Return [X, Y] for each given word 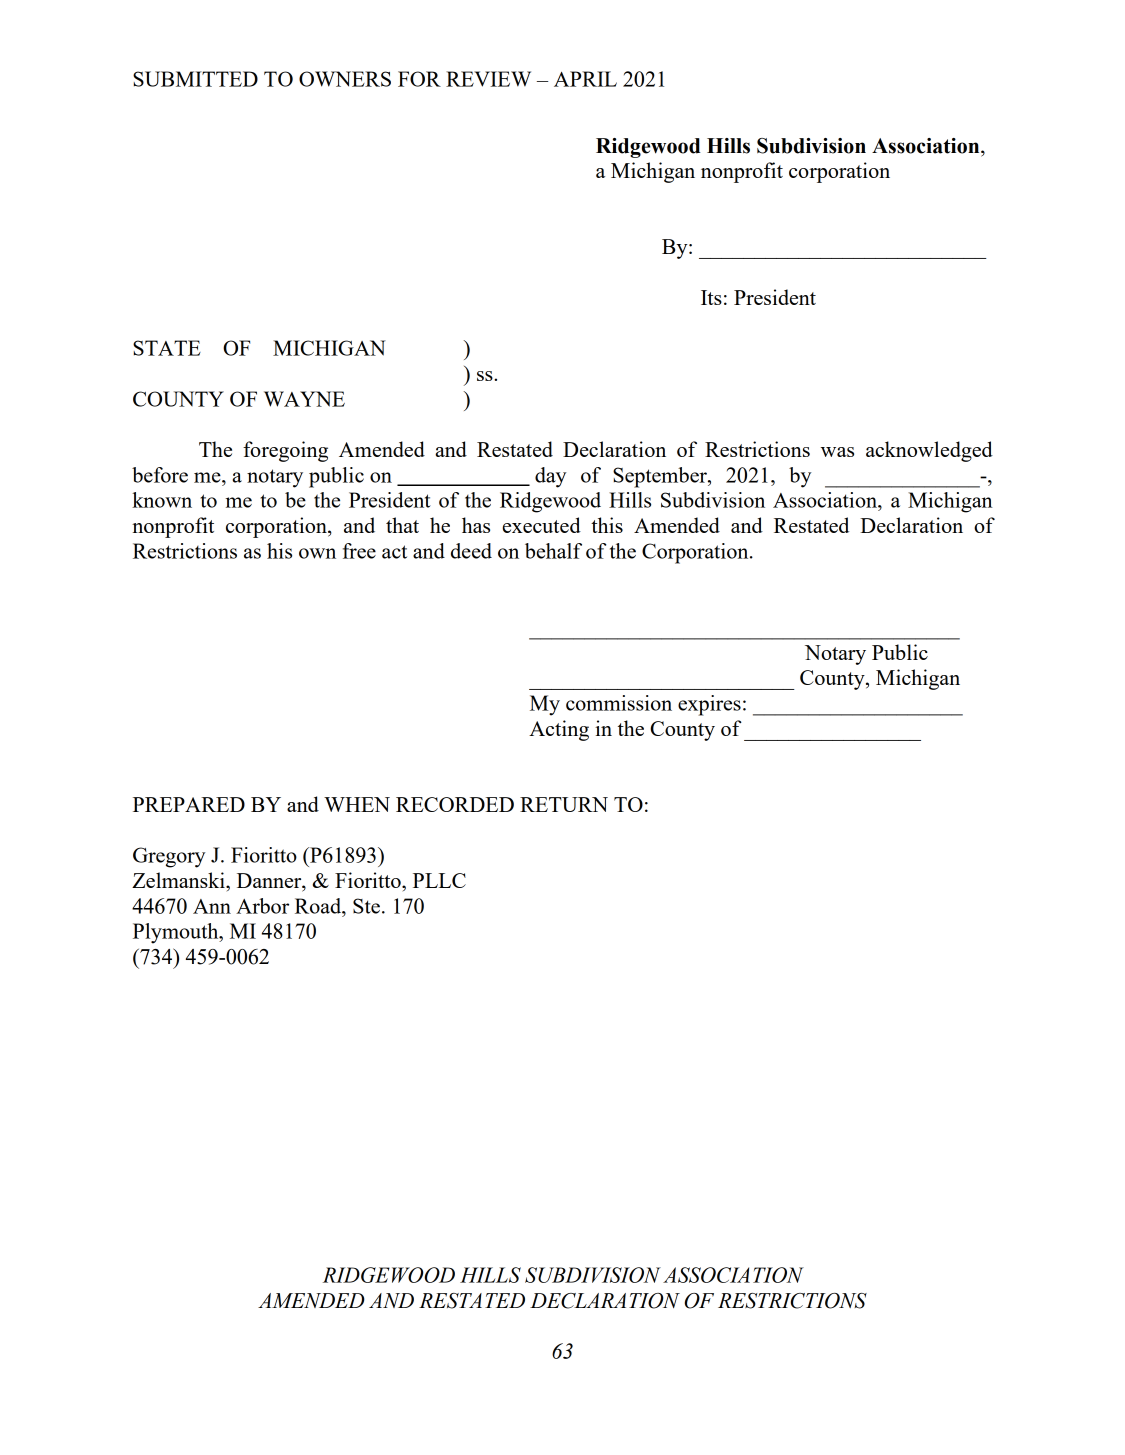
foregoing [285, 451]
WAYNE [304, 399]
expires [709, 705]
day [551, 477]
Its [711, 297]
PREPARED [189, 804]
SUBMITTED [195, 79]
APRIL [585, 79]
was [837, 452]
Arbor [262, 906]
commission [619, 703]
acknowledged [929, 451]
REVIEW [488, 79]
